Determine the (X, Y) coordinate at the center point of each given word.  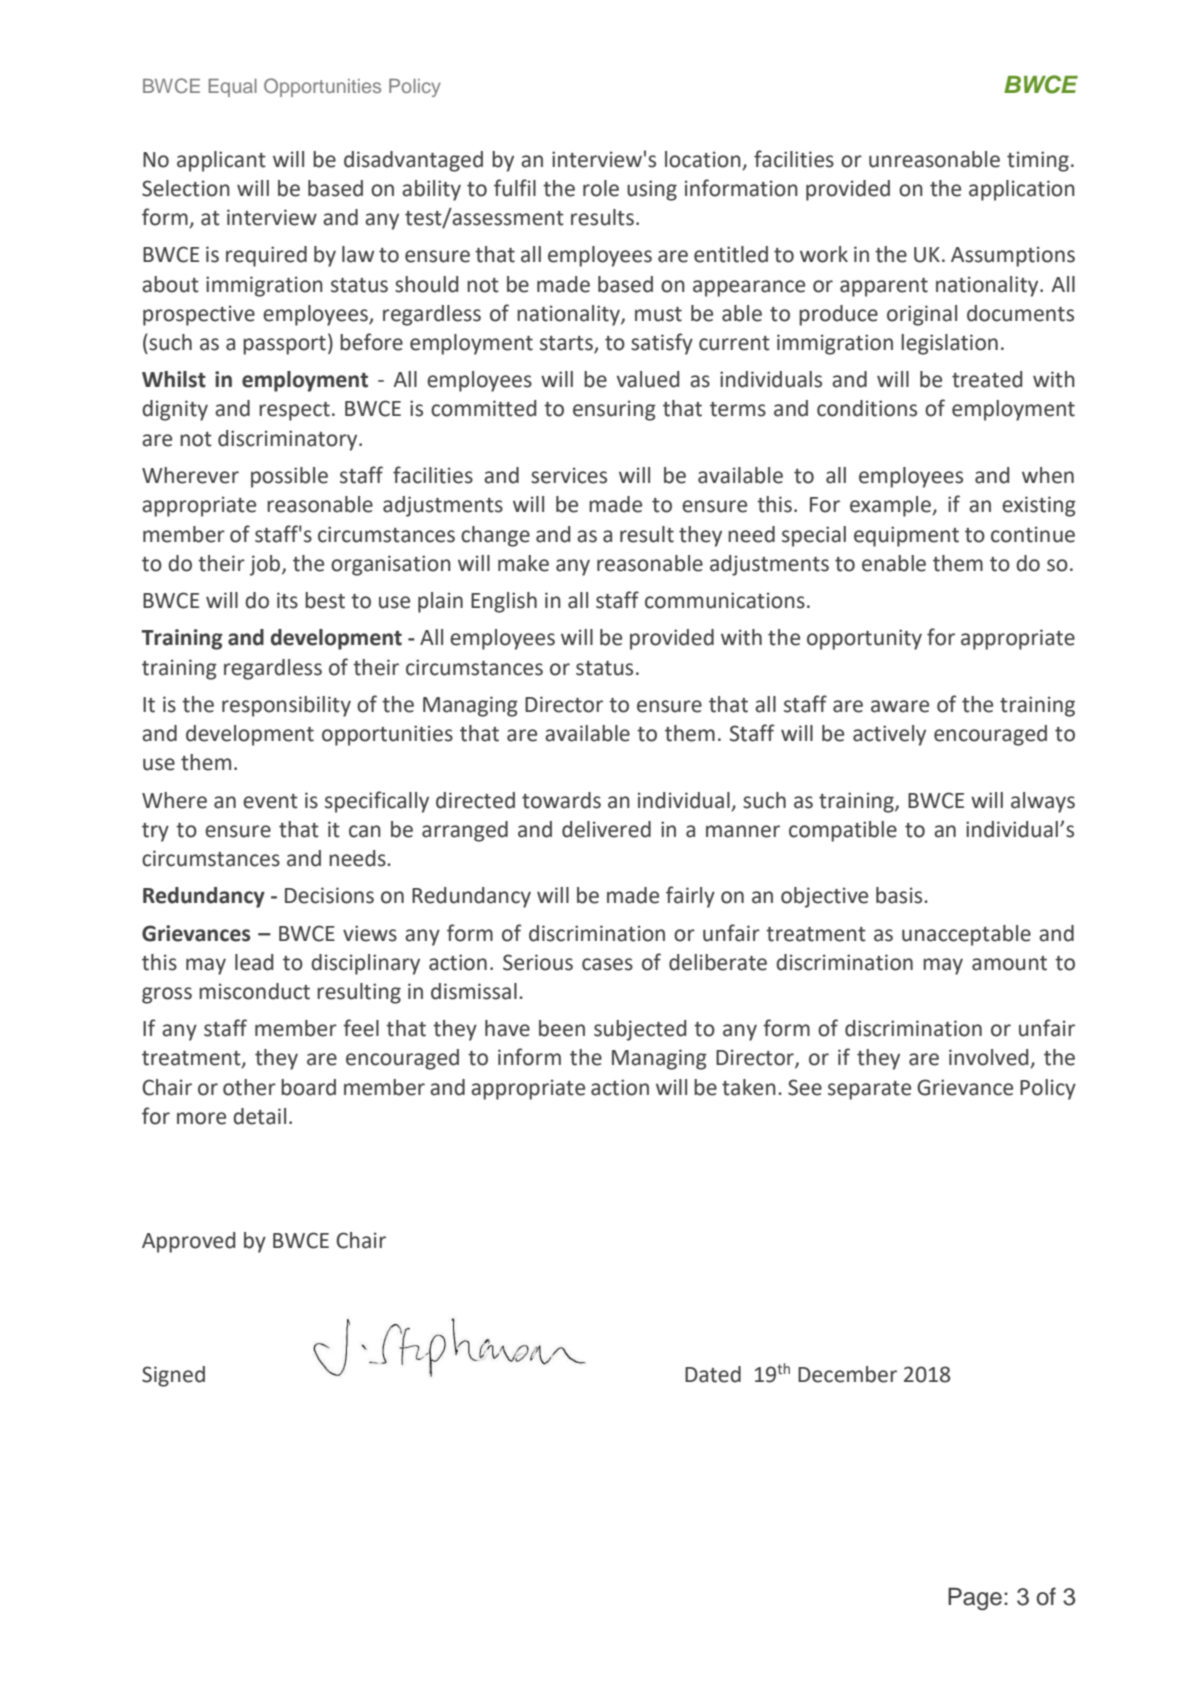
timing (1038, 161)
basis (900, 895)
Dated (713, 1374)
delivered (606, 829)
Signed (173, 1376)
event (270, 801)
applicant (221, 161)
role (601, 188)
